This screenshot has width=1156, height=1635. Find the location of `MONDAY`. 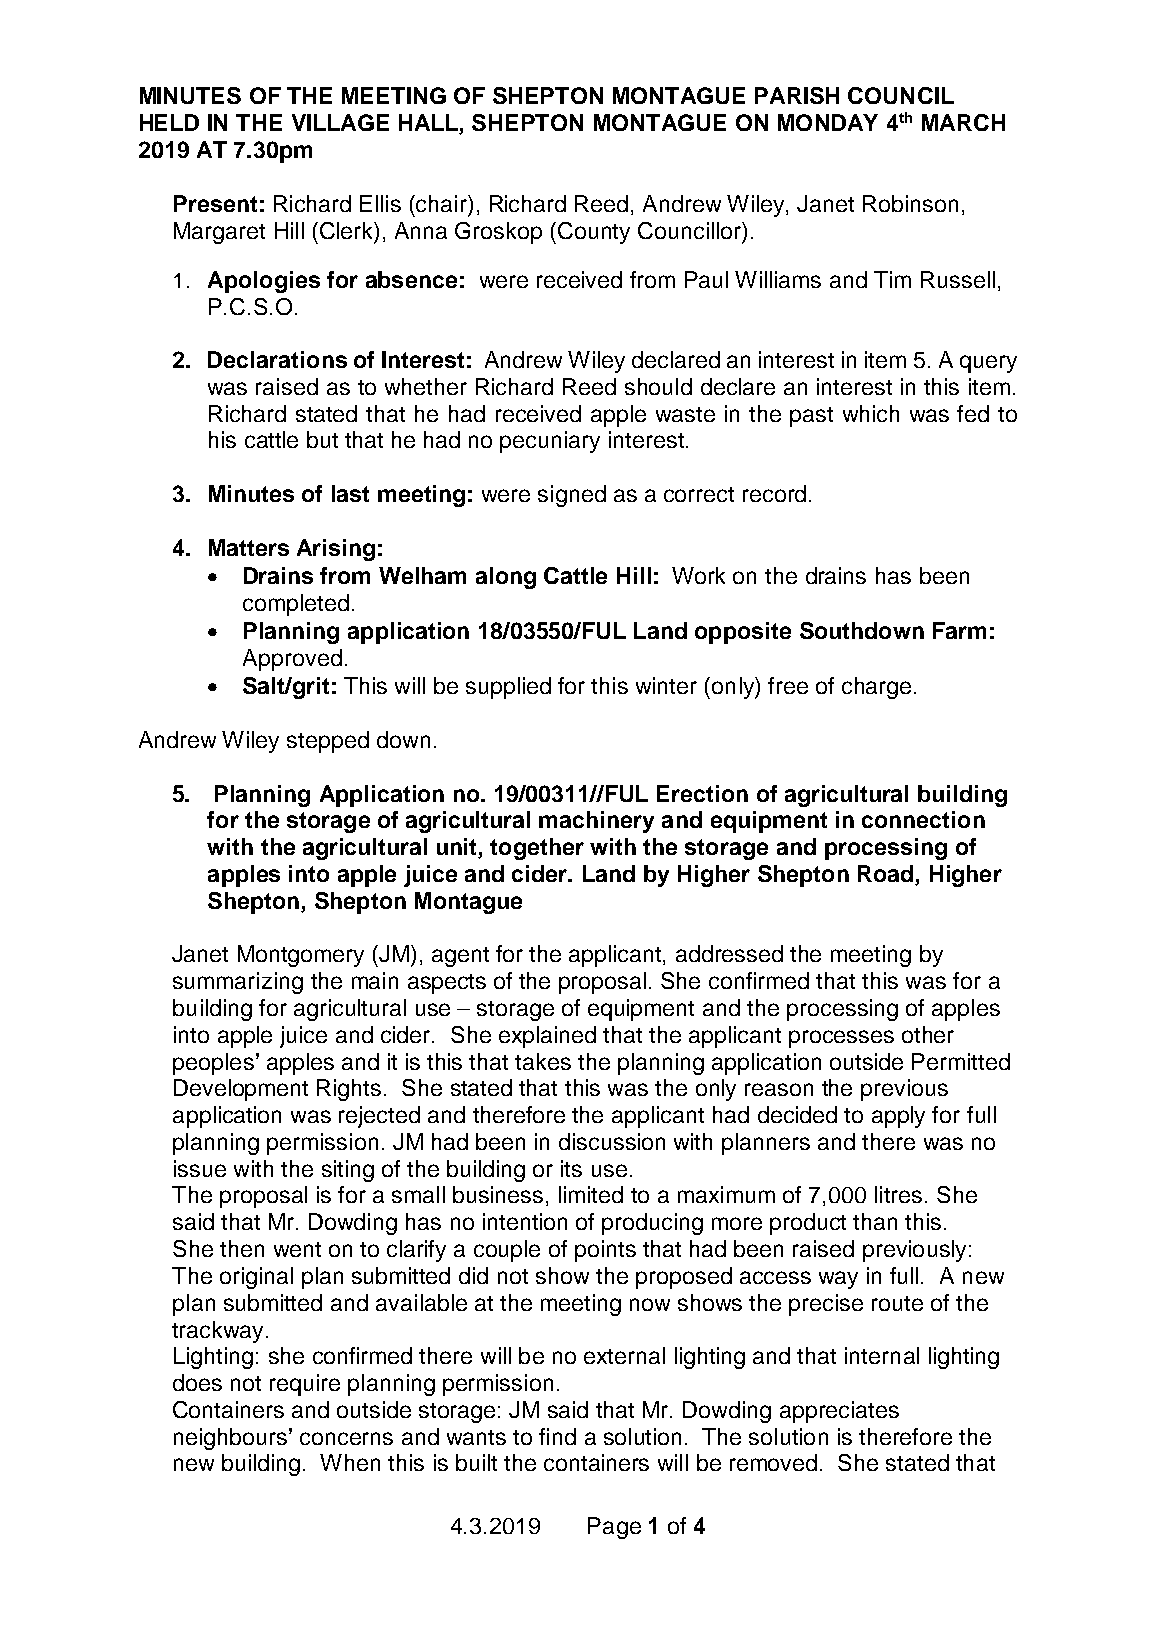

MONDAY is located at coordinates (828, 122).
